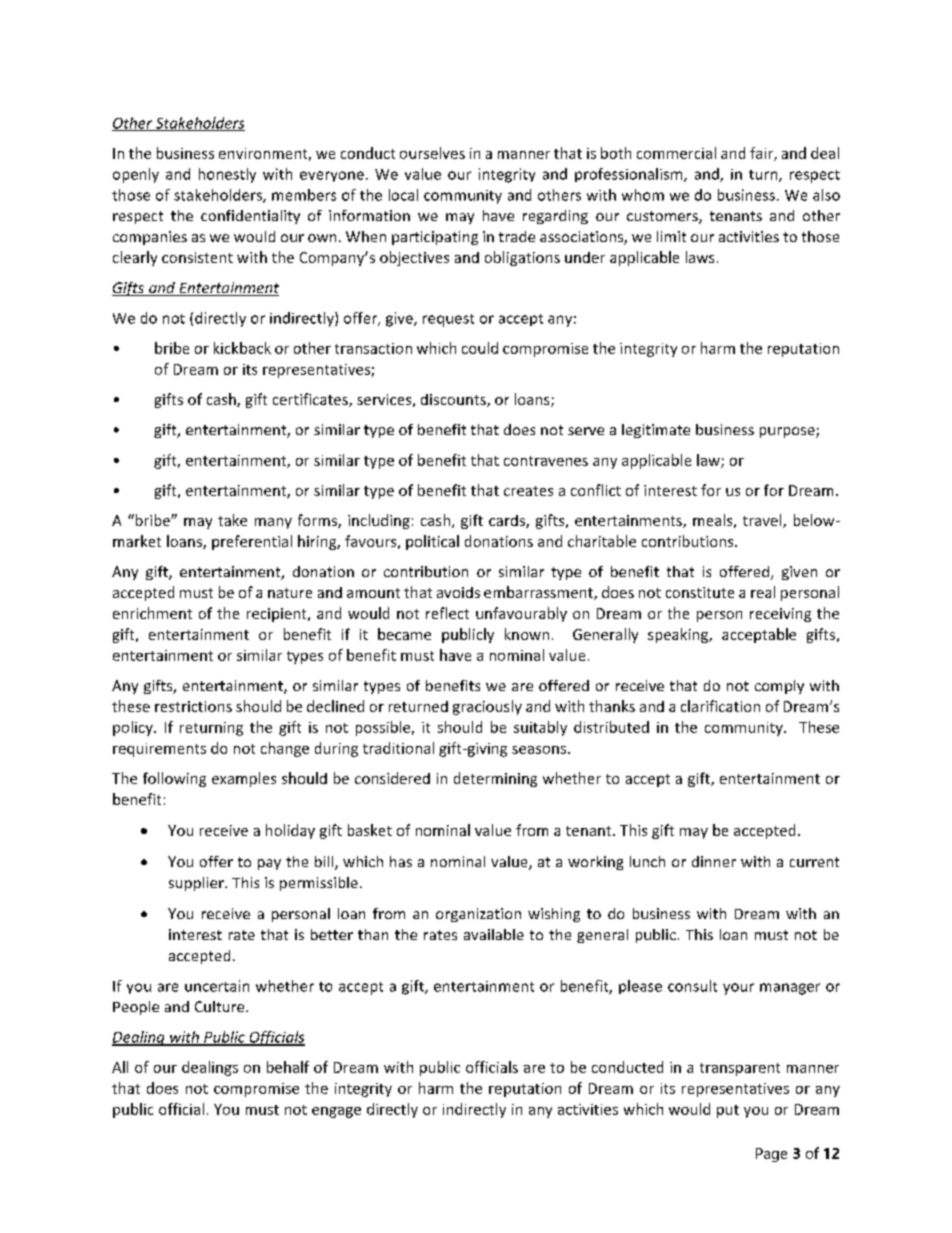 Image resolution: width=952 pixels, height=1233 pixels. What do you see at coordinates (432, 153) in the screenshot?
I see `ourselves` at bounding box center [432, 153].
